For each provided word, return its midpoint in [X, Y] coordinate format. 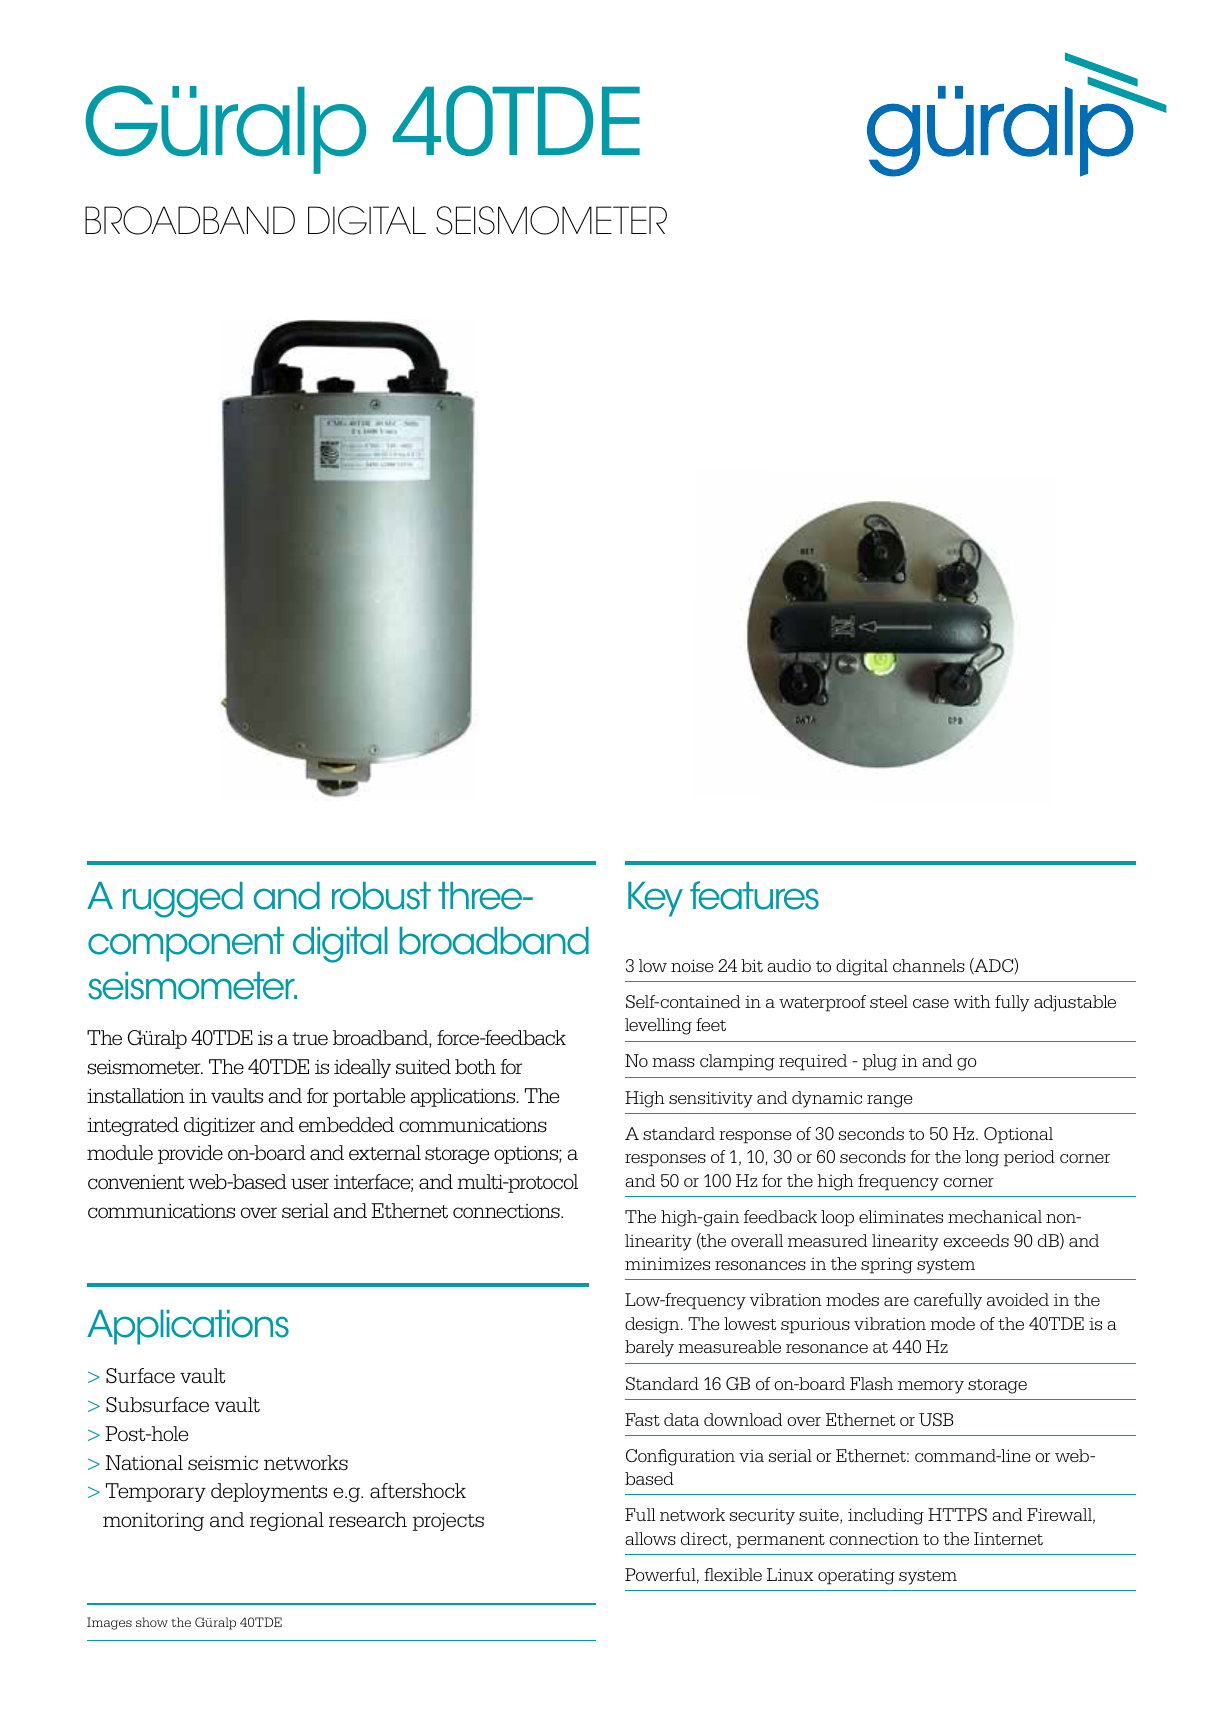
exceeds [976, 1240]
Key [655, 899]
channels [929, 965]
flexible [733, 1574]
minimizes [667, 1263]
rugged [183, 900]
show [152, 1622]
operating [856, 1577]
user [310, 1184]
